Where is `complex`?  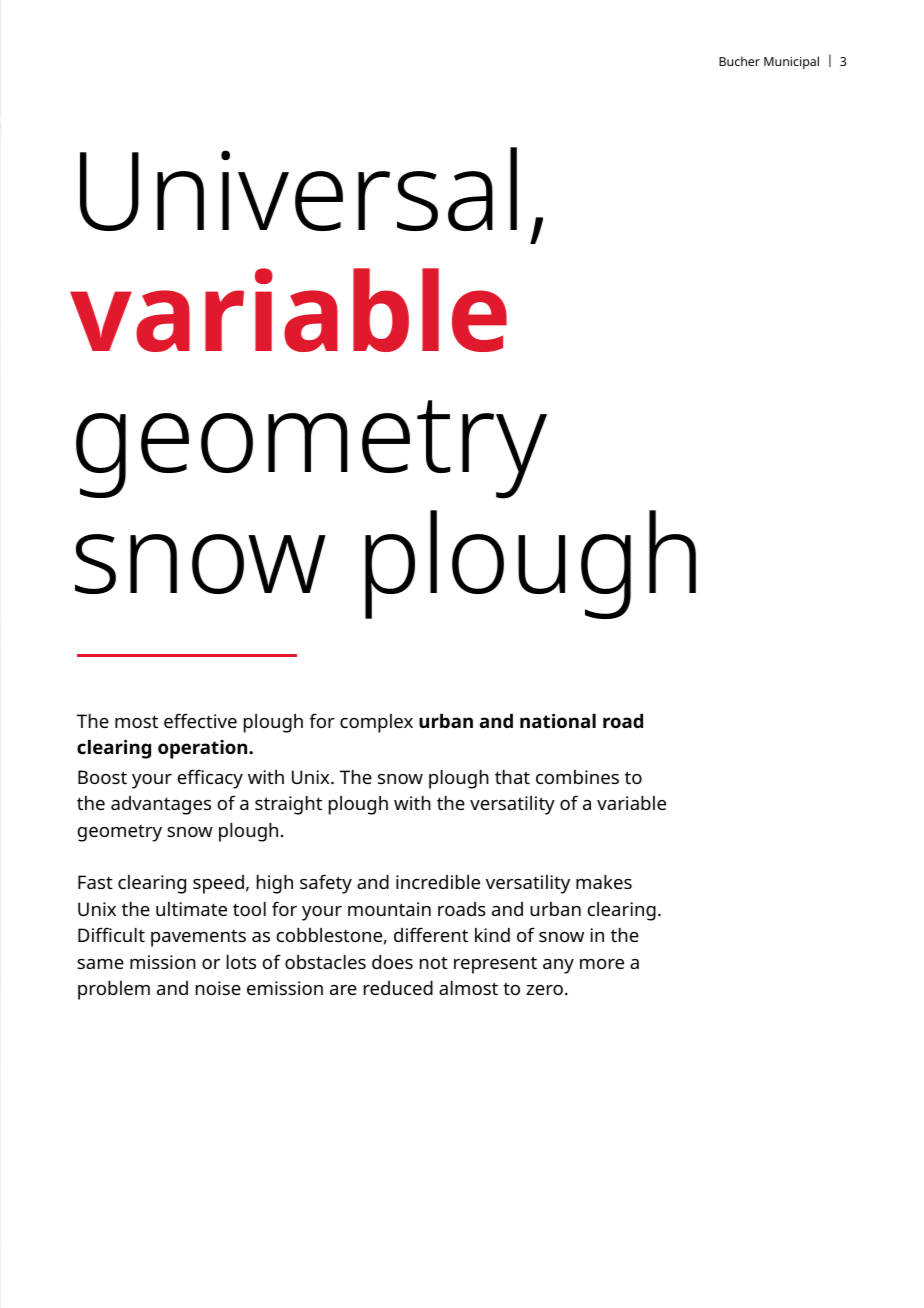
complex is located at coordinates (376, 723).
